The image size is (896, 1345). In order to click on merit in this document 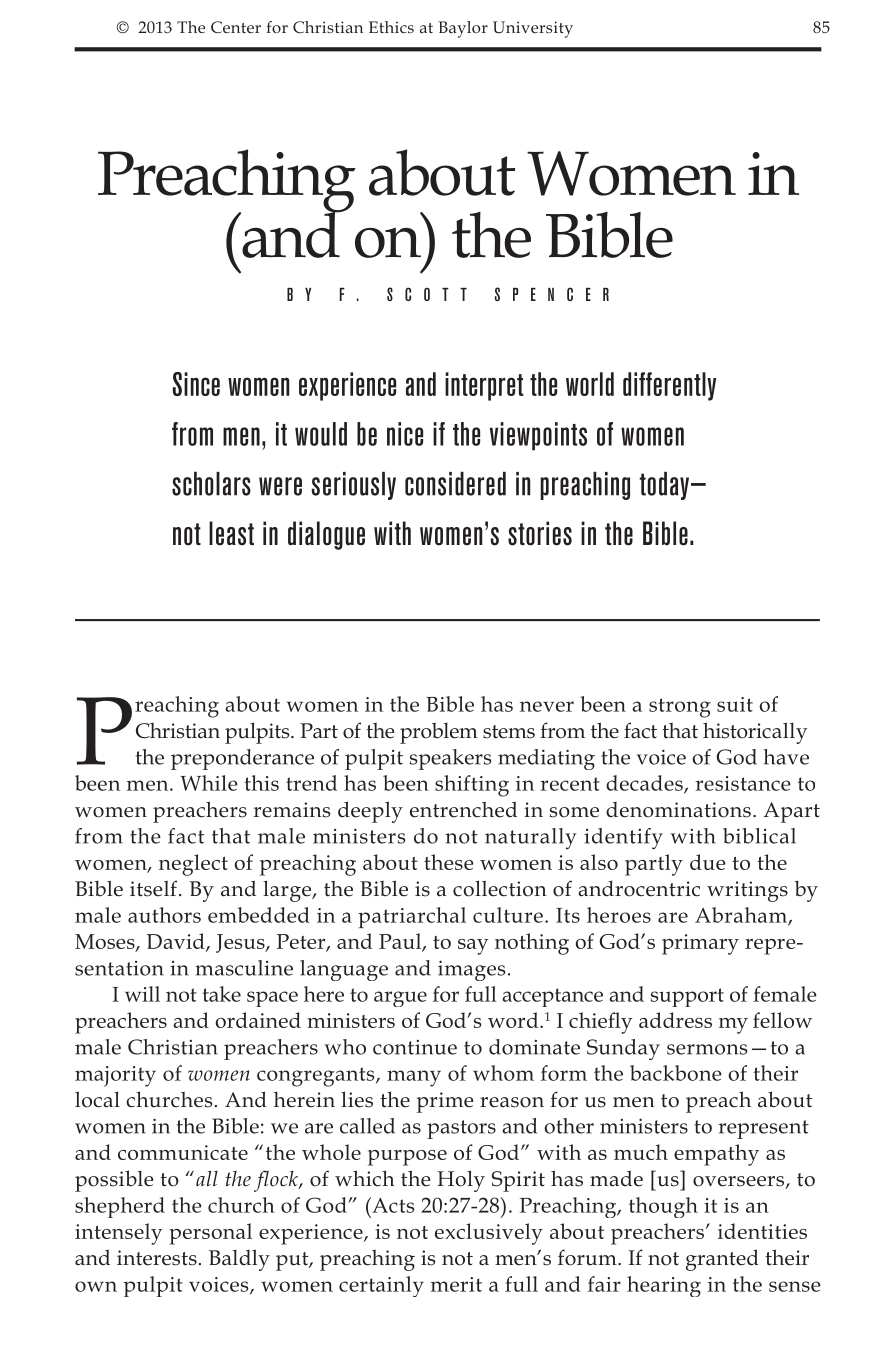, I will do `click(456, 1284)`.
